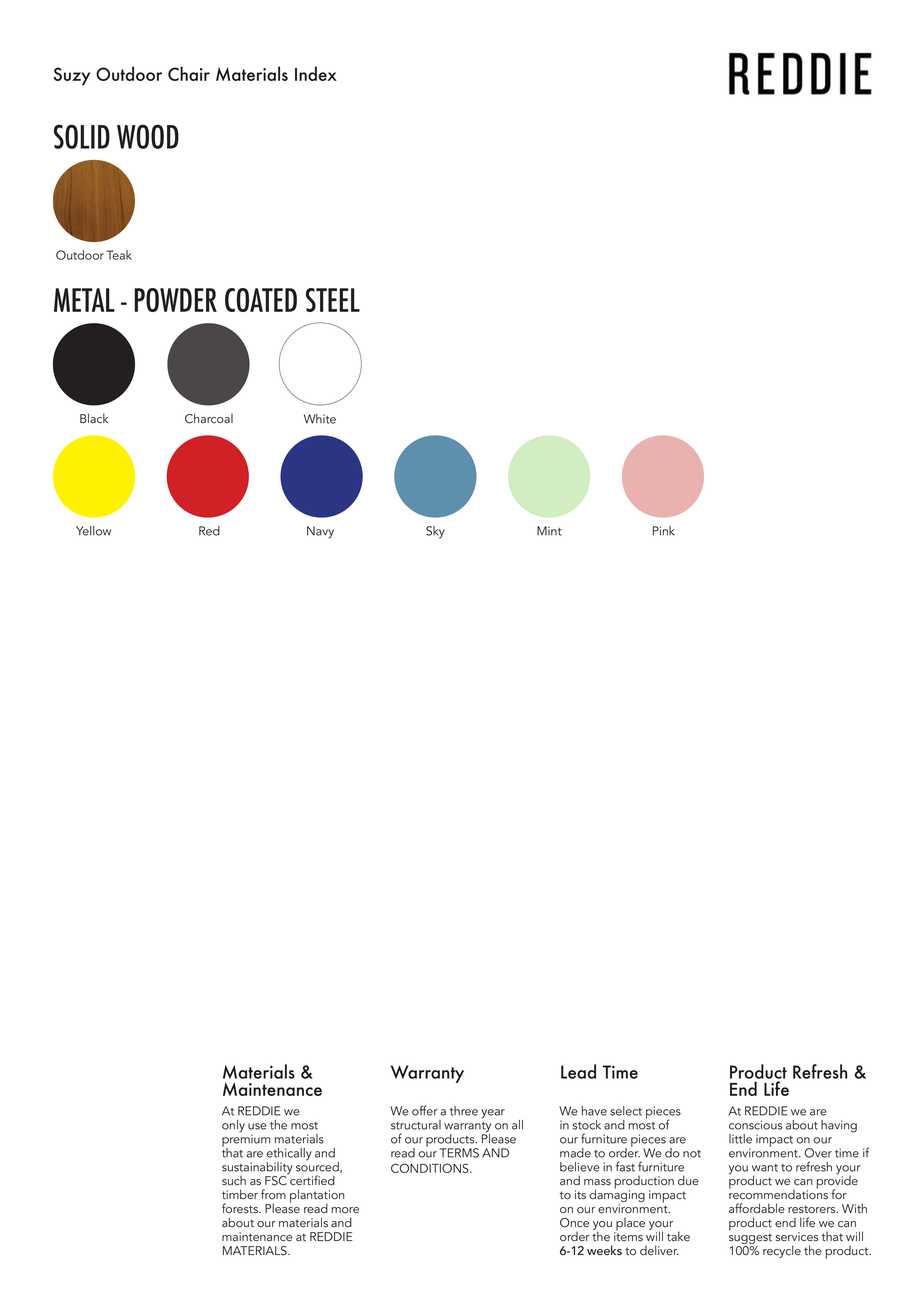 This screenshot has width=924, height=1308. I want to click on Pink, so click(663, 530).
